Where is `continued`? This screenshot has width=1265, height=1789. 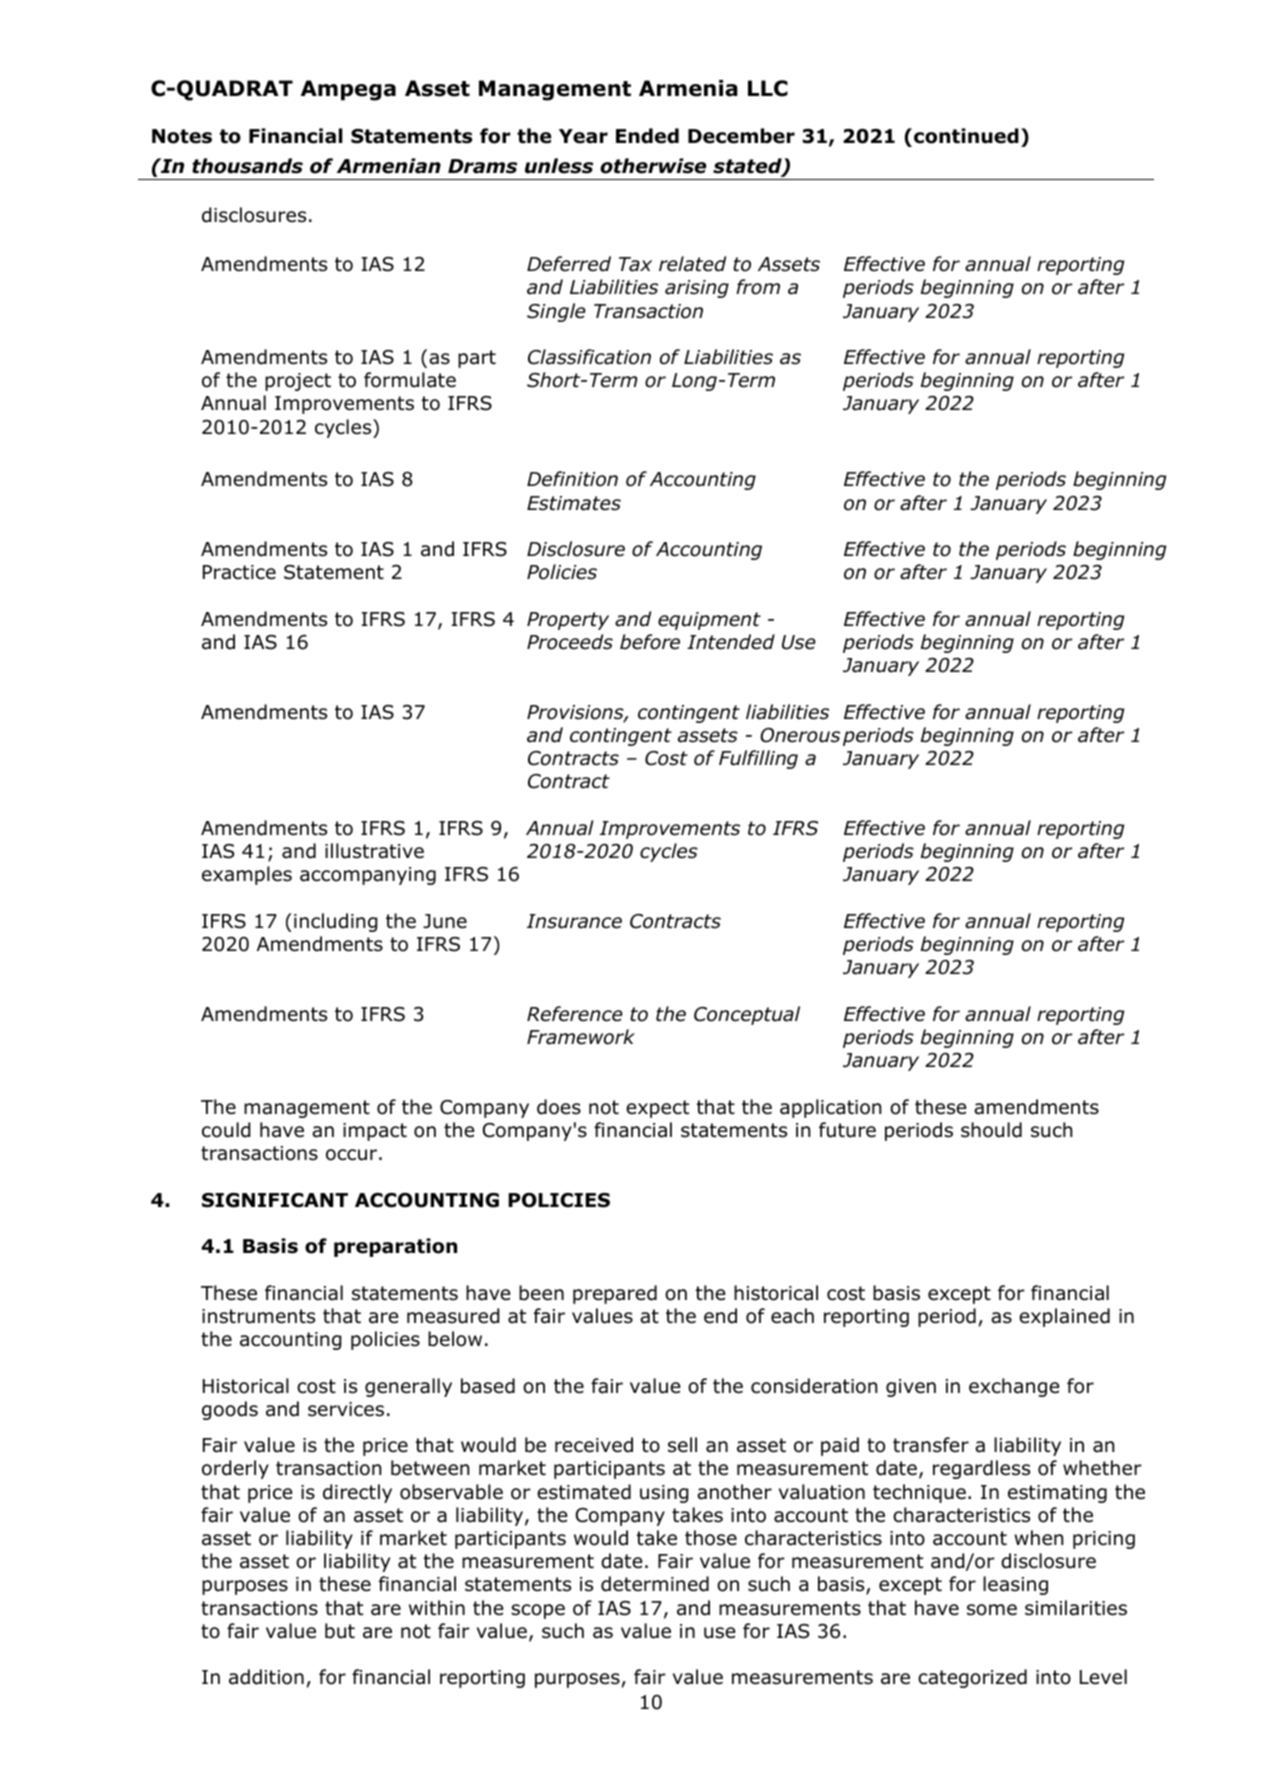
continued is located at coordinates (966, 136).
